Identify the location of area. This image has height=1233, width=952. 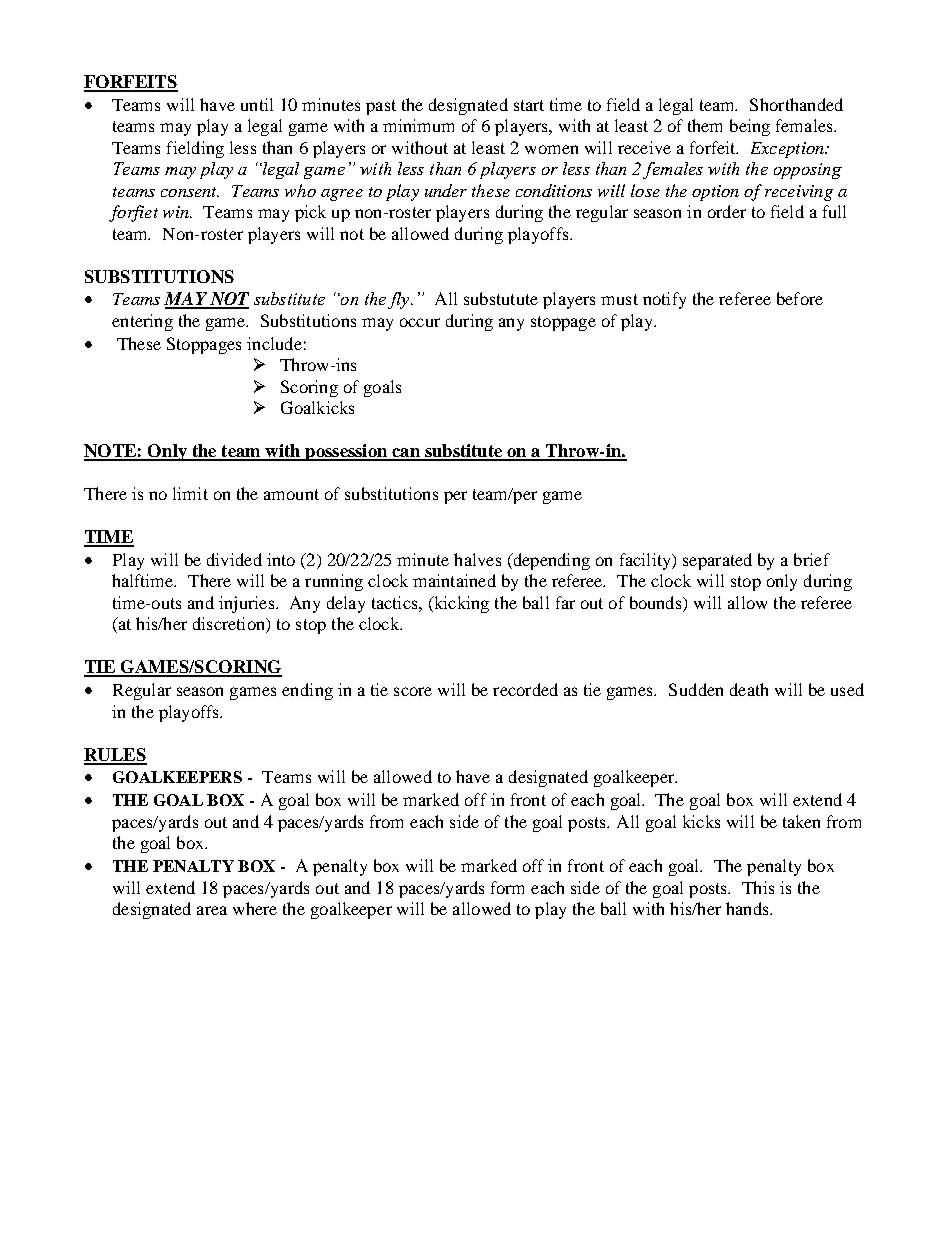
(212, 910).
